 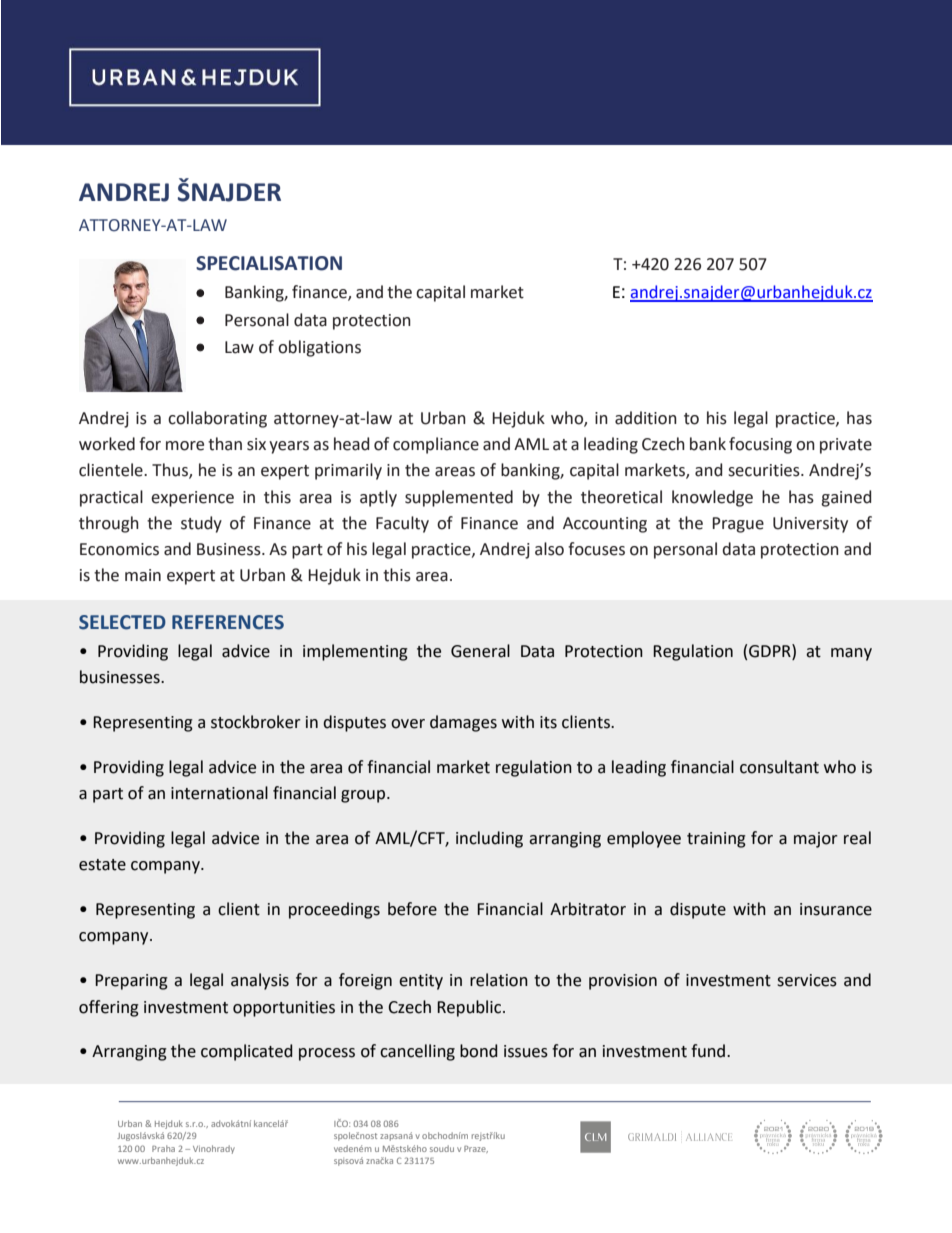 I want to click on SPECIALISATION, so click(x=269, y=263).
